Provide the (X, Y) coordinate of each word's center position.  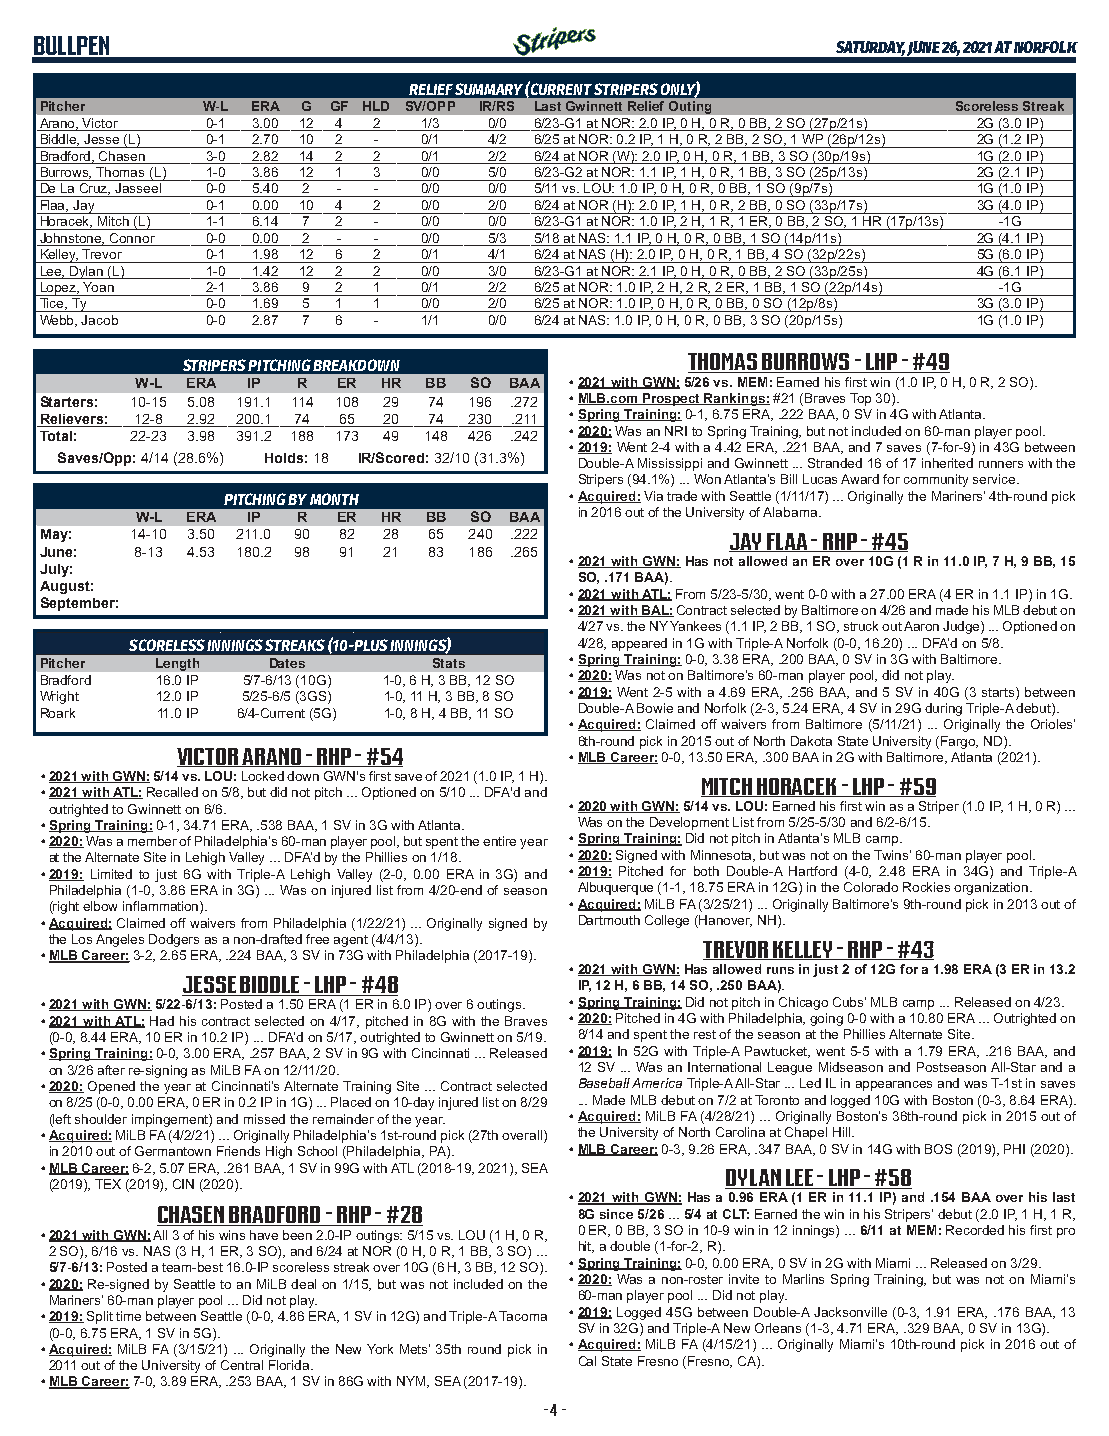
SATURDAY (870, 48)
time (128, 1316)
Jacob (99, 320)
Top (860, 399)
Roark (58, 713)
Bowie (655, 708)
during (943, 709)
